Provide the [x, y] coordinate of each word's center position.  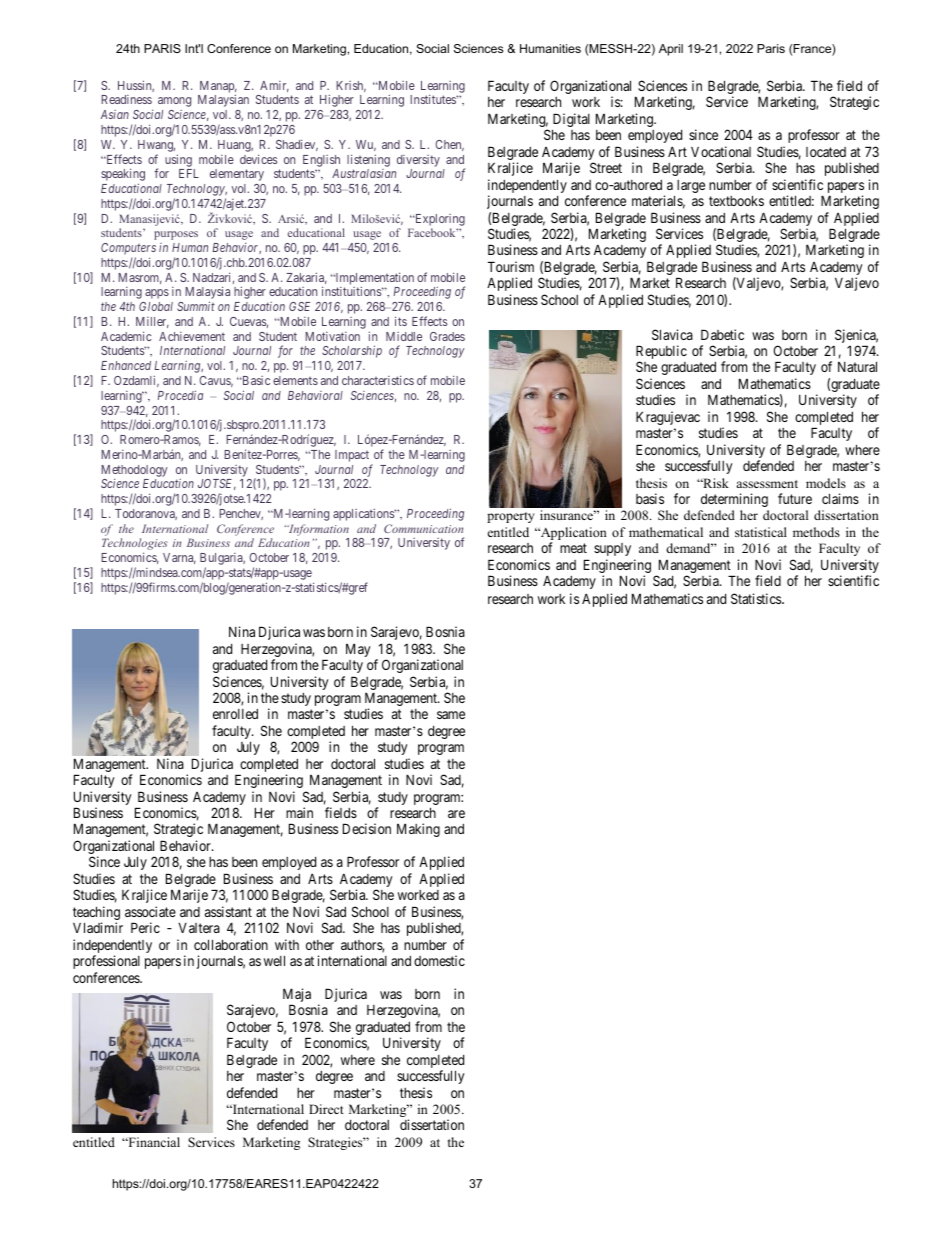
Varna [179, 558]
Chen [449, 145]
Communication [424, 528]
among [174, 102]
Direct [326, 1109]
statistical [761, 532]
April [671, 50]
